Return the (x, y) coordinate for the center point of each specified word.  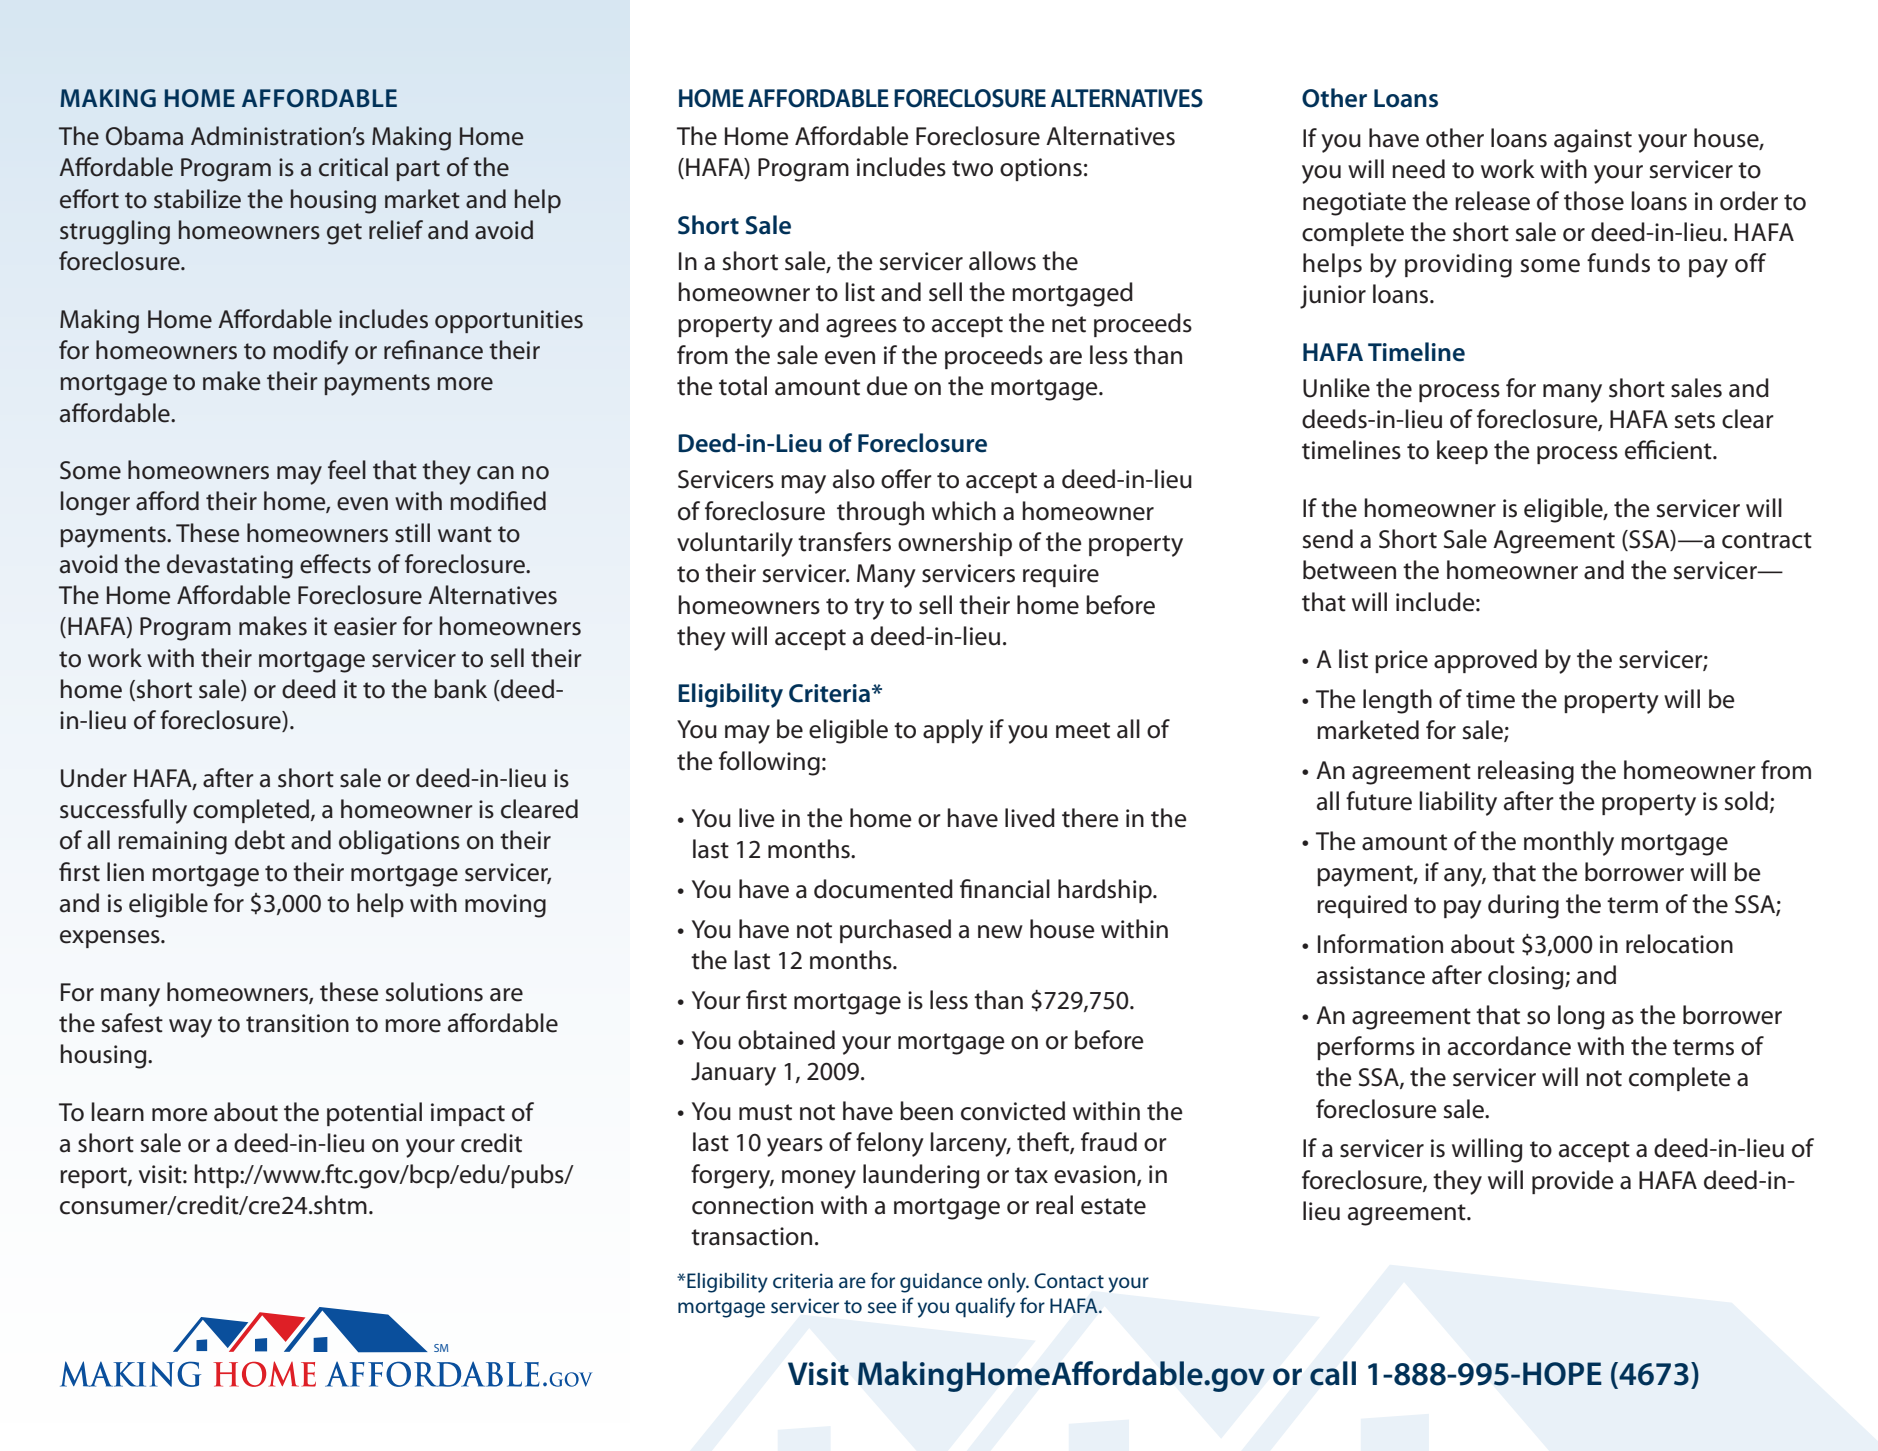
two (972, 168)
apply (953, 731)
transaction (751, 1236)
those (1594, 201)
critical (353, 167)
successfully (123, 811)
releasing (1526, 772)
